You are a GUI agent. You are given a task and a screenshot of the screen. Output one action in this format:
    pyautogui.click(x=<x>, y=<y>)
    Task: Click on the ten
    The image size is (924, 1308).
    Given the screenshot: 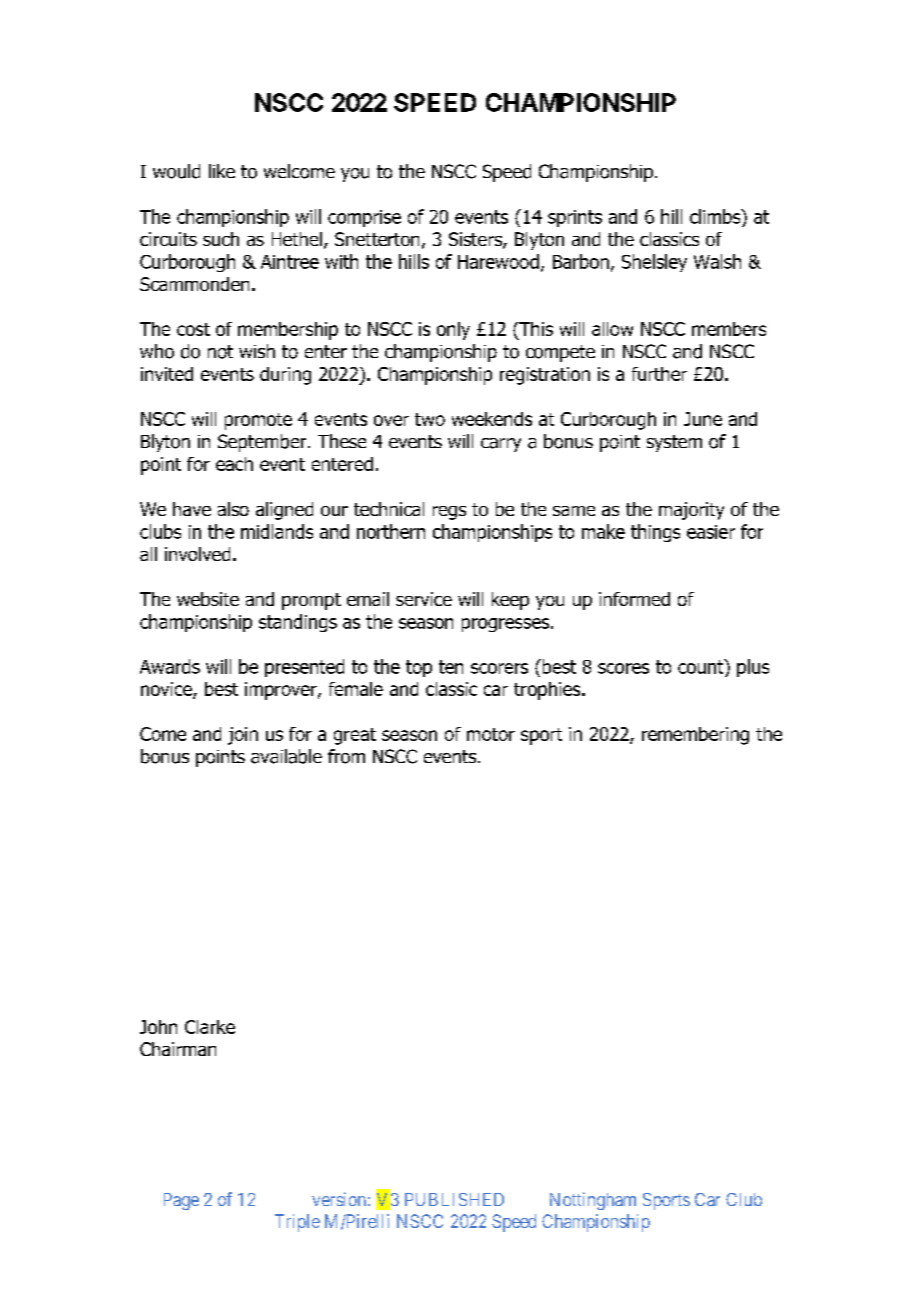 What is the action you would take?
    pyautogui.click(x=451, y=667)
